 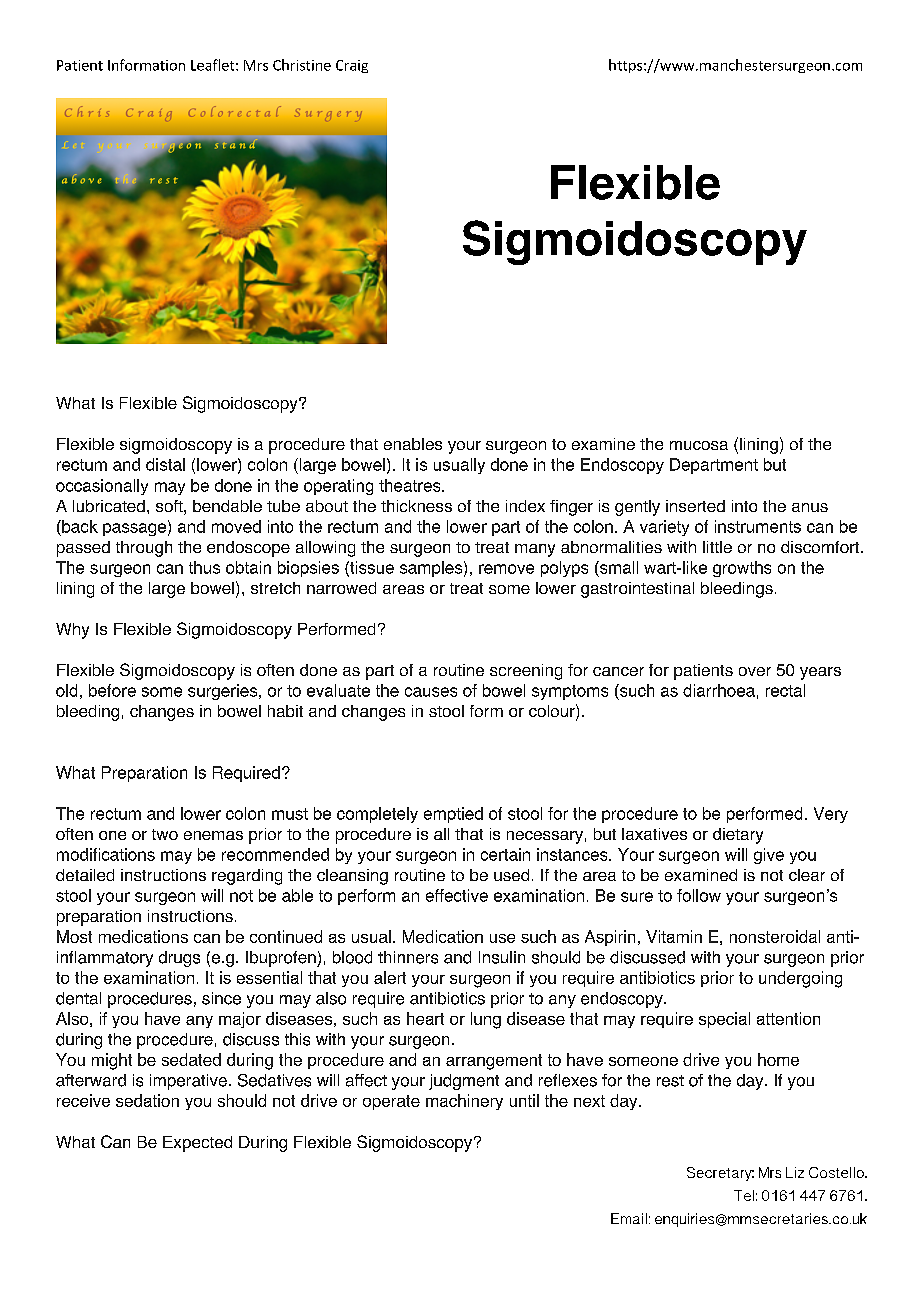 What do you see at coordinates (431, 692) in the document?
I see `causes` at bounding box center [431, 692].
